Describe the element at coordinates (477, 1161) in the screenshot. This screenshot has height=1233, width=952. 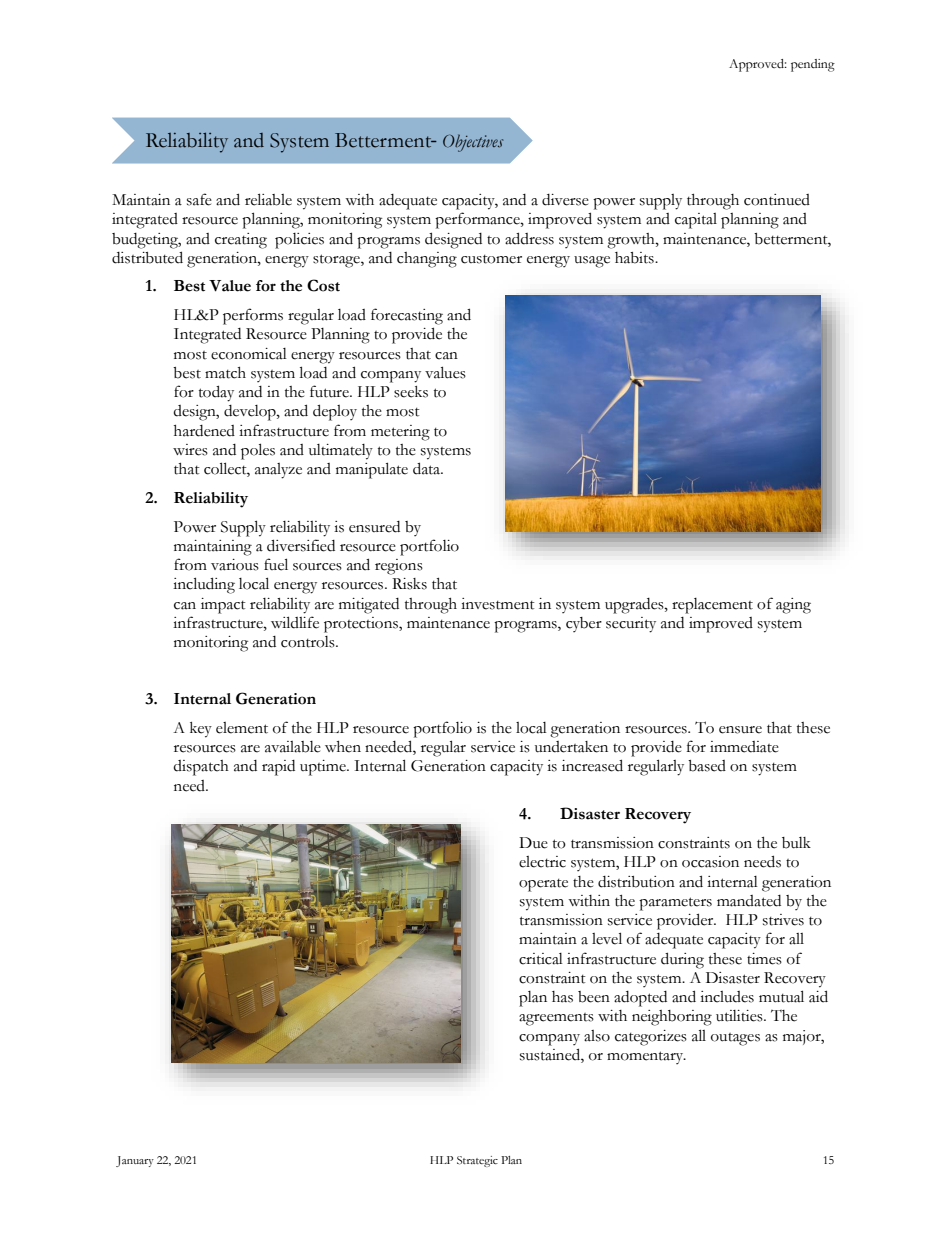
I see `Strategic` at that location.
